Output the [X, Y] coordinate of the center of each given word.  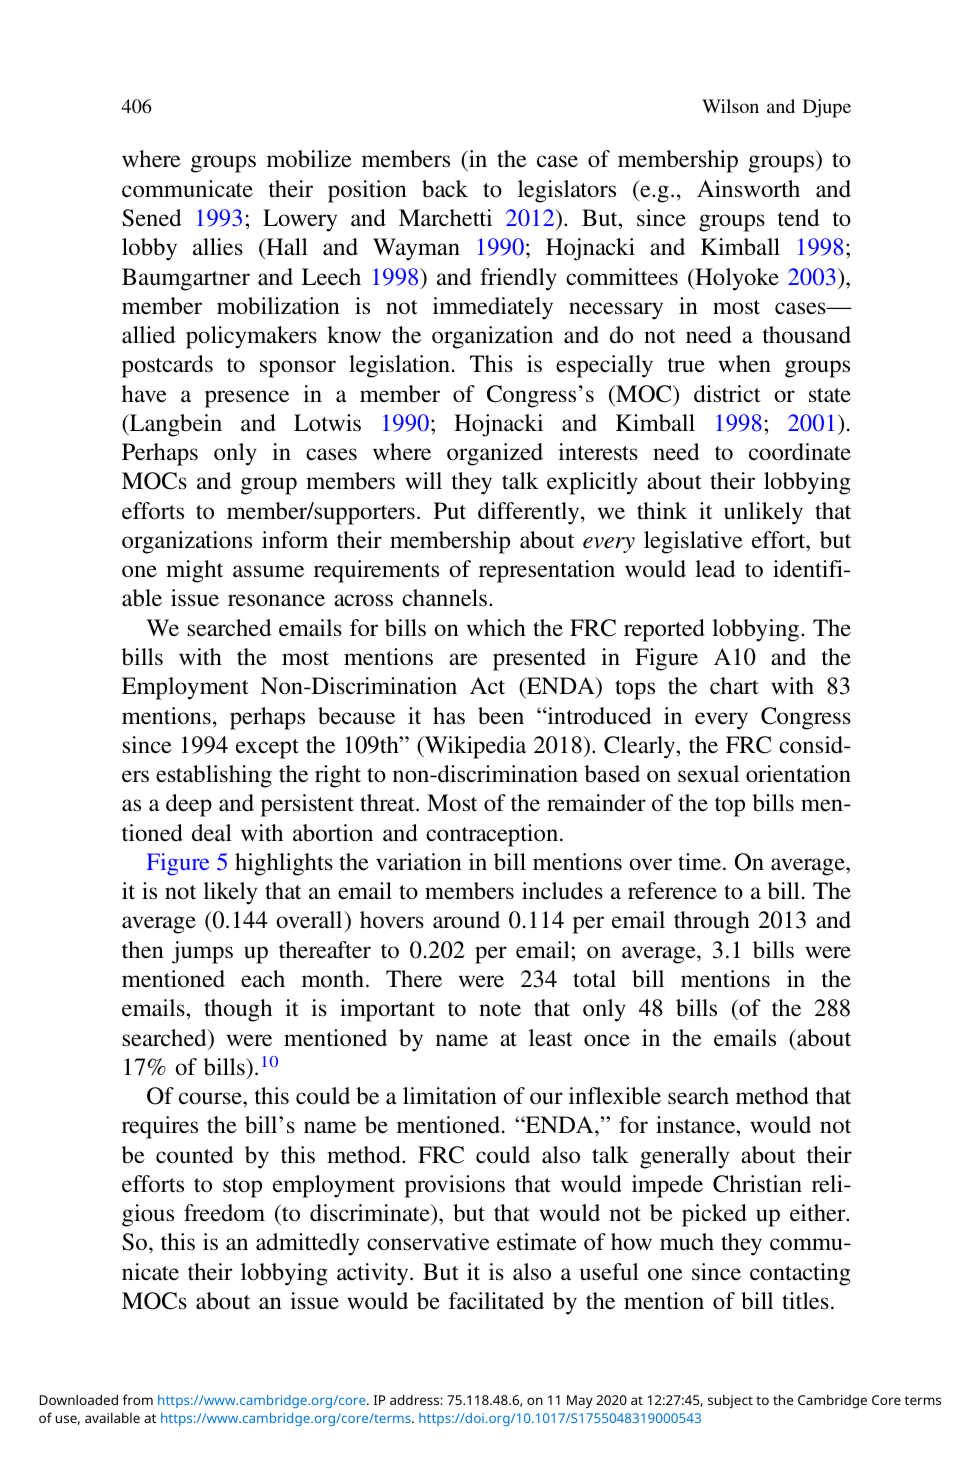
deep [189, 805]
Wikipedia [474, 747]
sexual [708, 774]
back [445, 189]
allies [218, 247]
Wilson [730, 106]
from [138, 1399]
